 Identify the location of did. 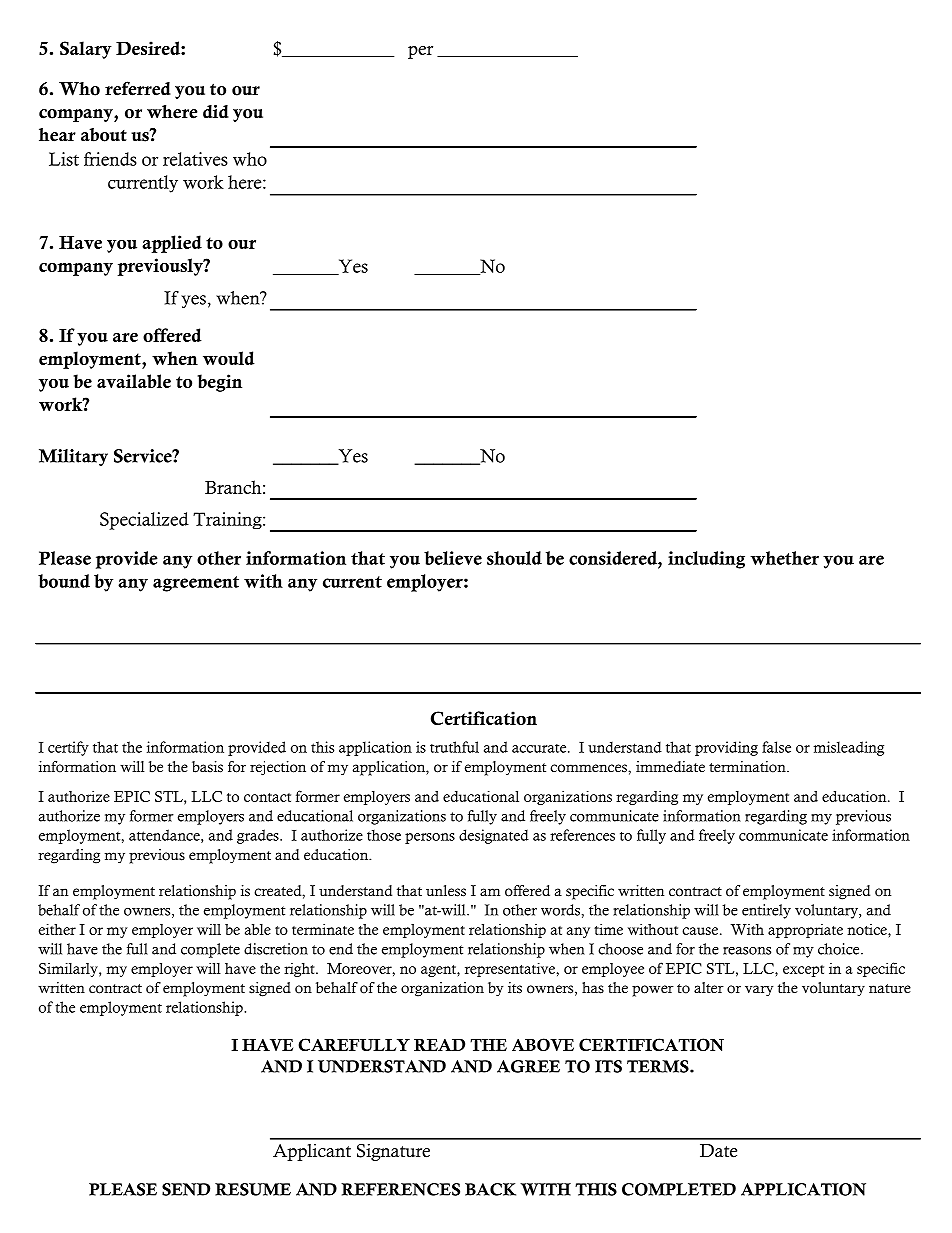
(216, 111).
